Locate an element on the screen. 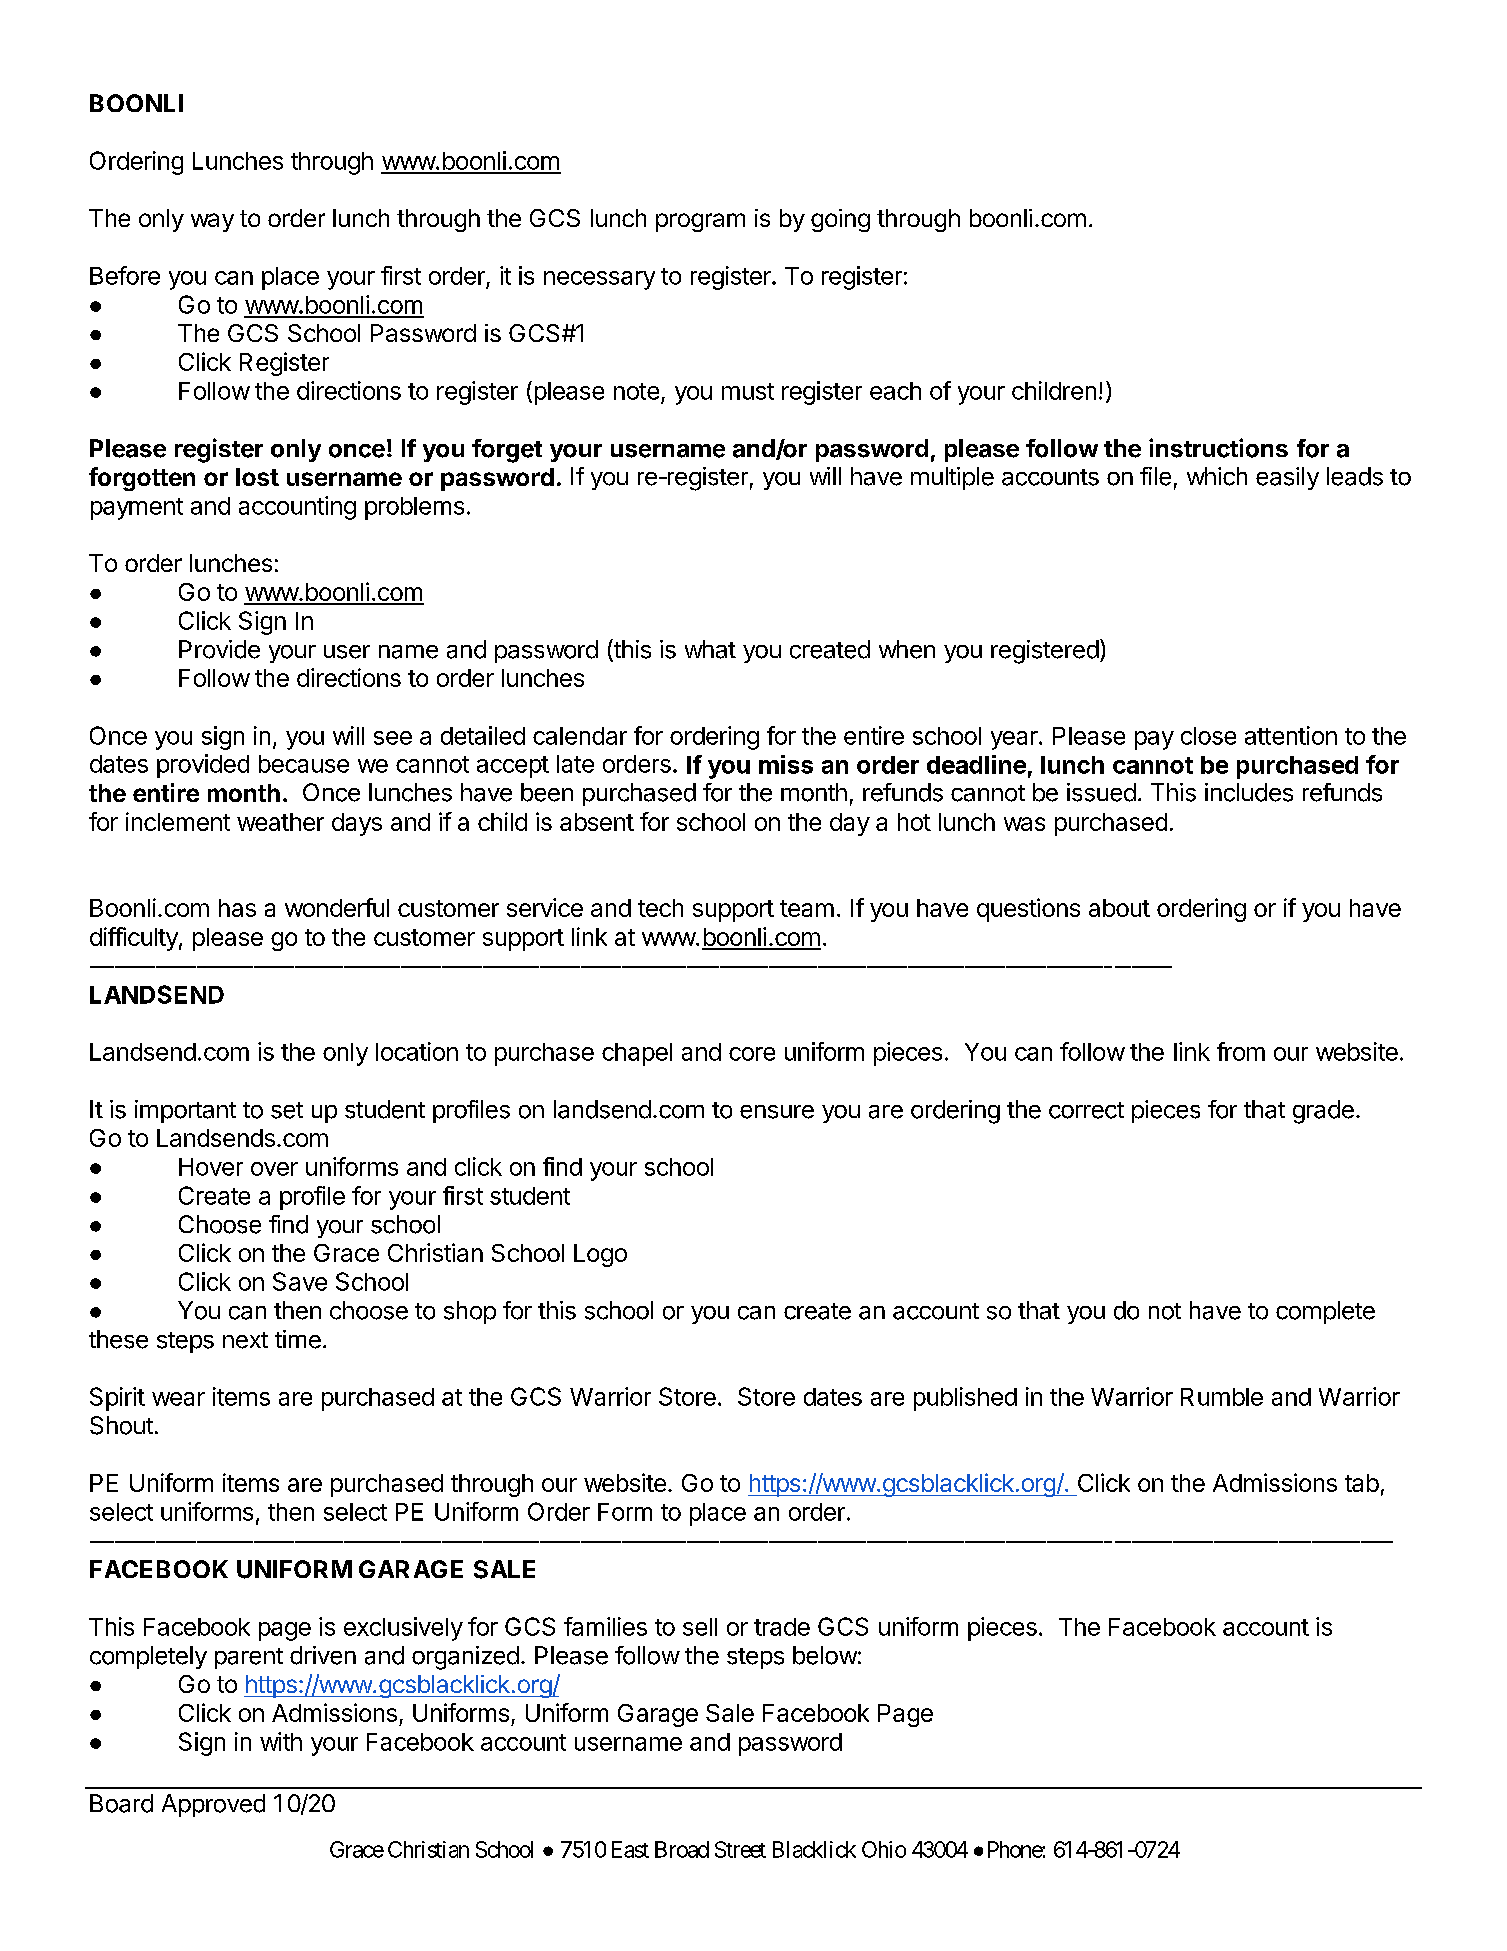  Street is located at coordinates (740, 1849).
